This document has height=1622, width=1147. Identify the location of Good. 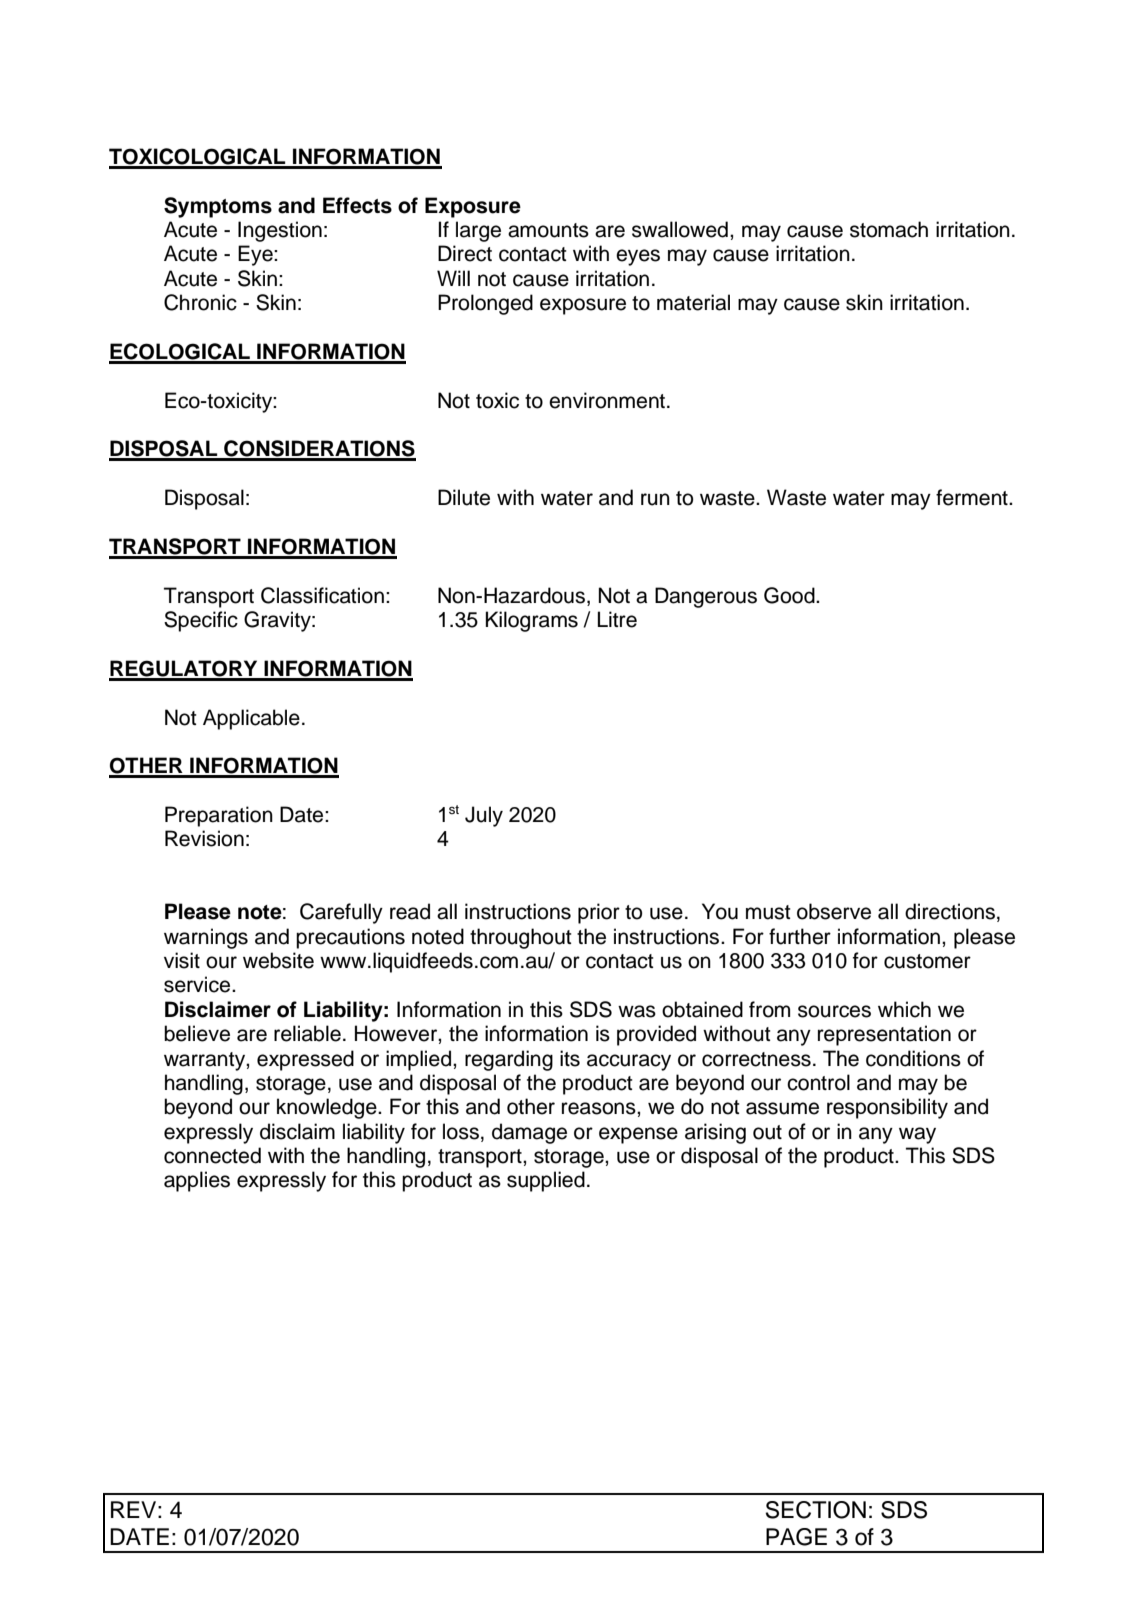
(790, 595).
